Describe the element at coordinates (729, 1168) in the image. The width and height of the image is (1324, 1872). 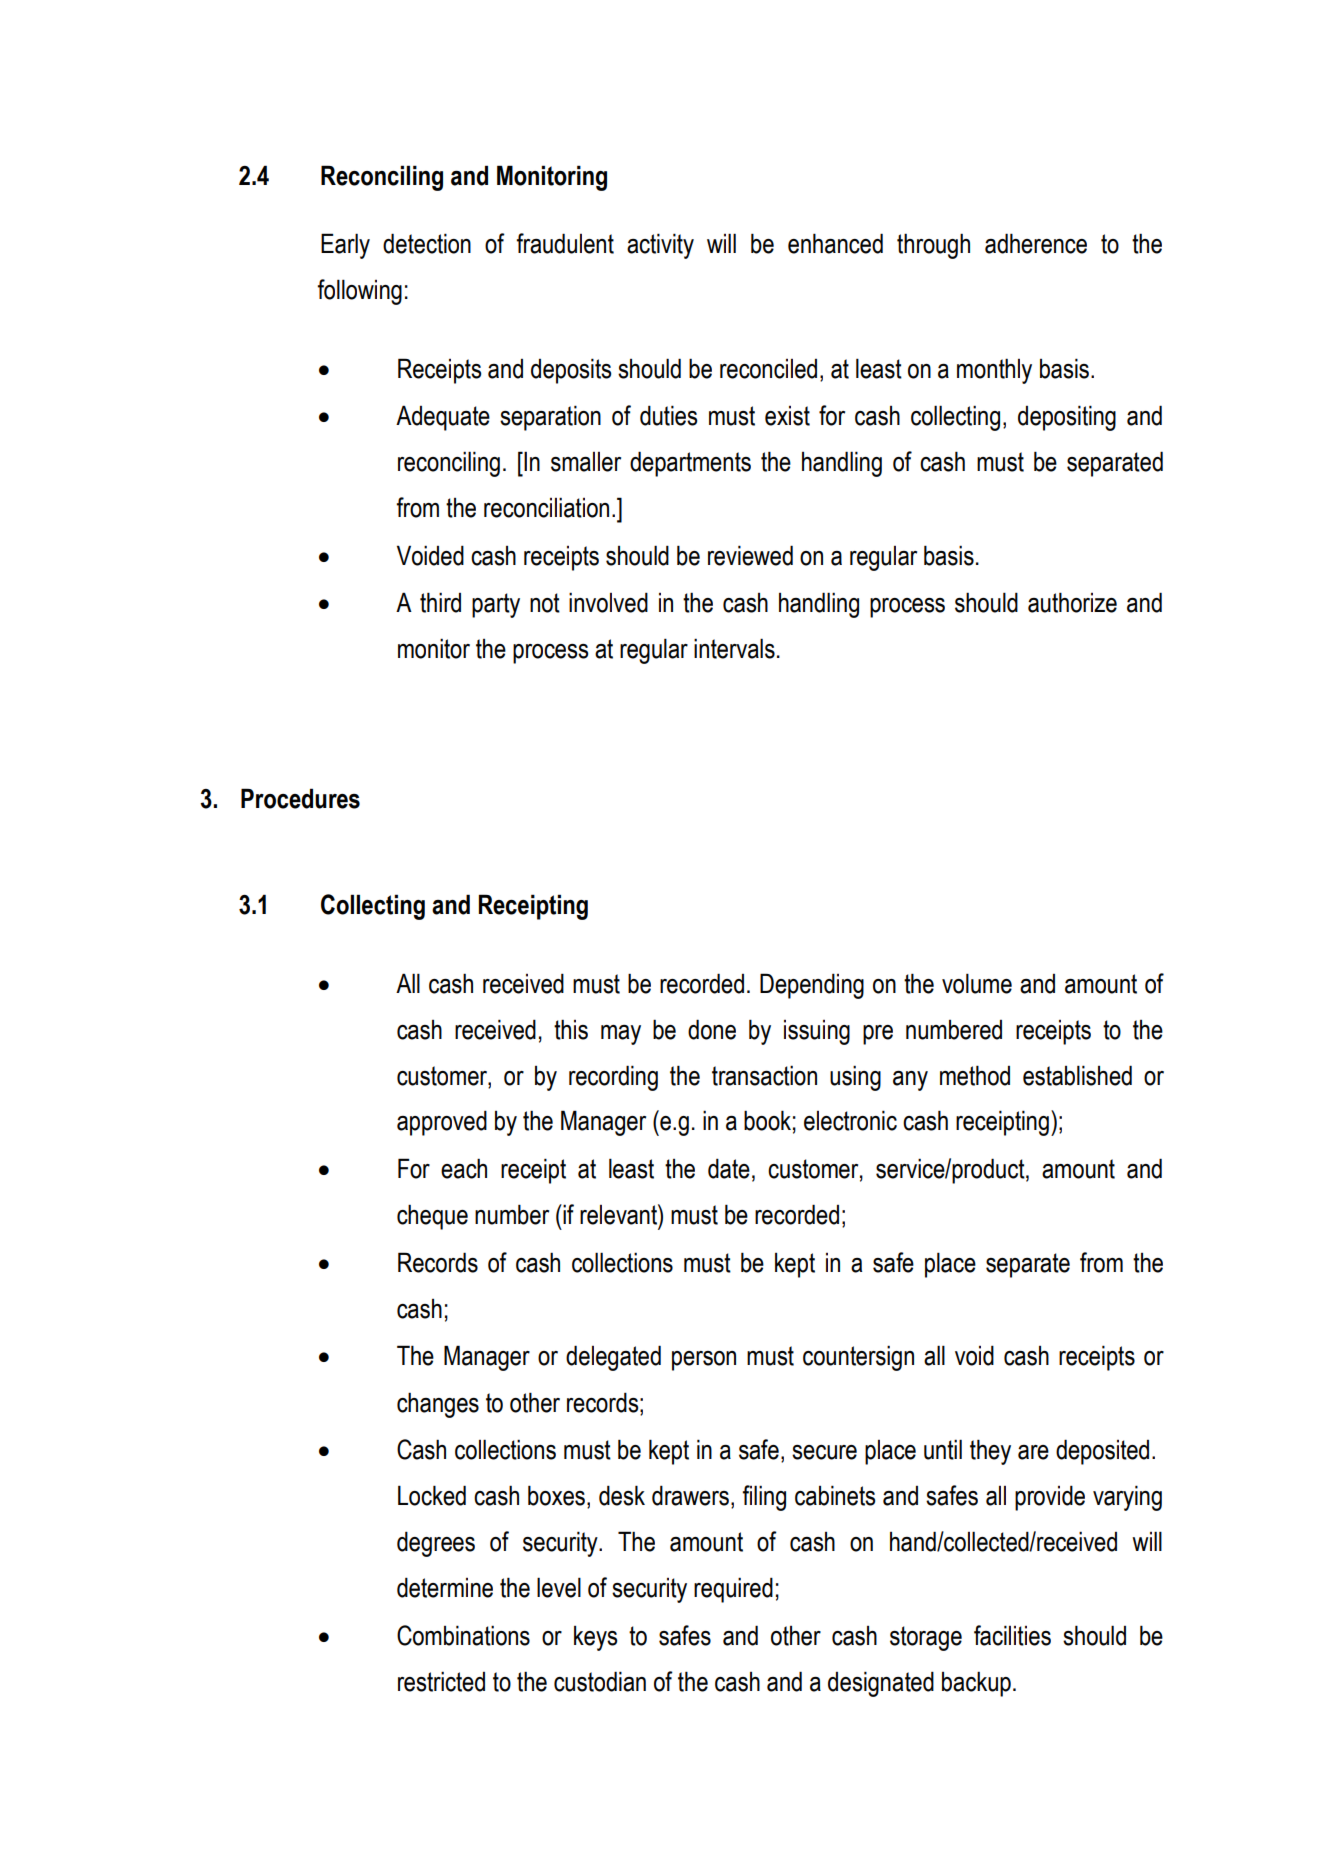
I see `date` at that location.
